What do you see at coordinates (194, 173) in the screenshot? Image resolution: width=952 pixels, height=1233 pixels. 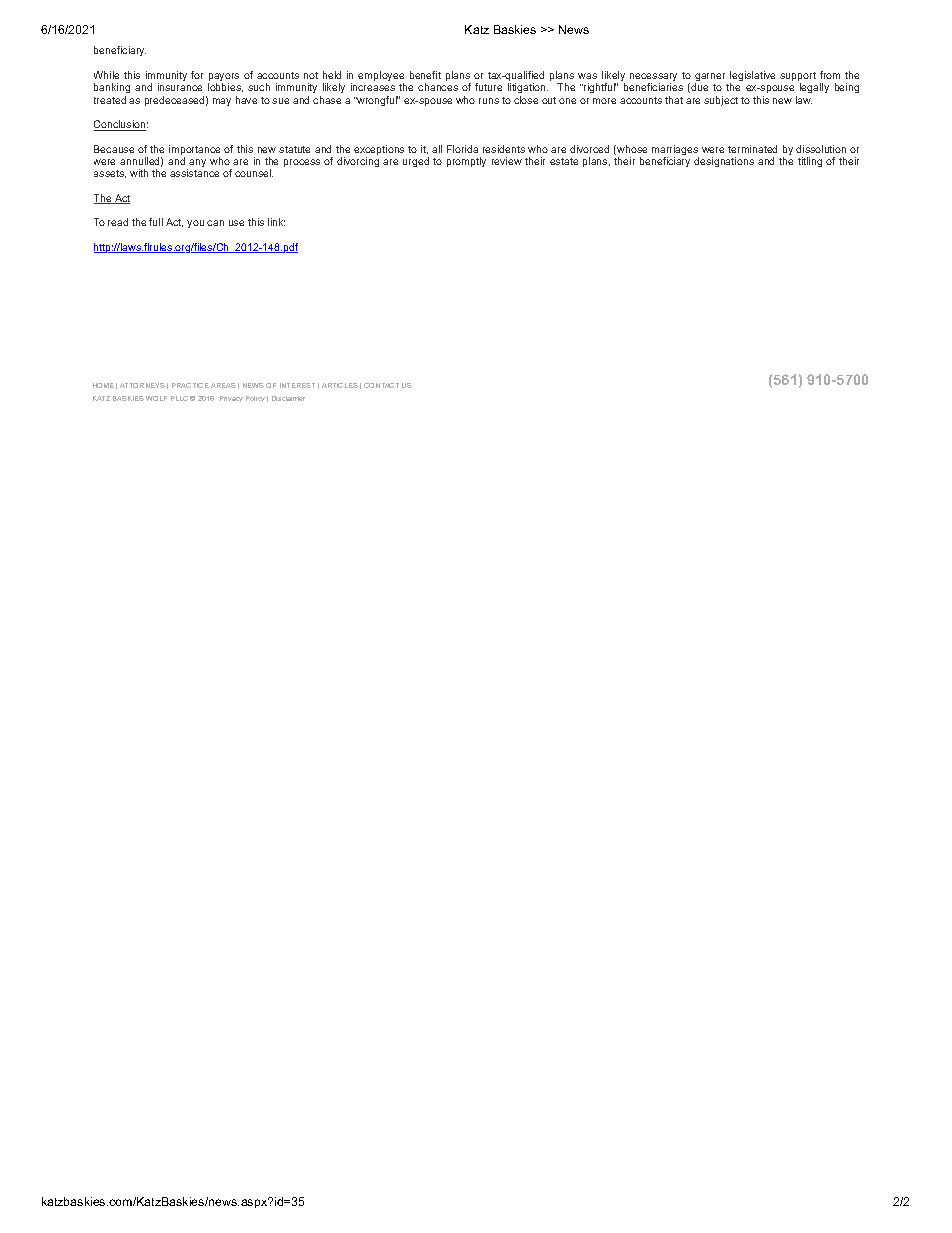 I see `assistance` at bounding box center [194, 173].
